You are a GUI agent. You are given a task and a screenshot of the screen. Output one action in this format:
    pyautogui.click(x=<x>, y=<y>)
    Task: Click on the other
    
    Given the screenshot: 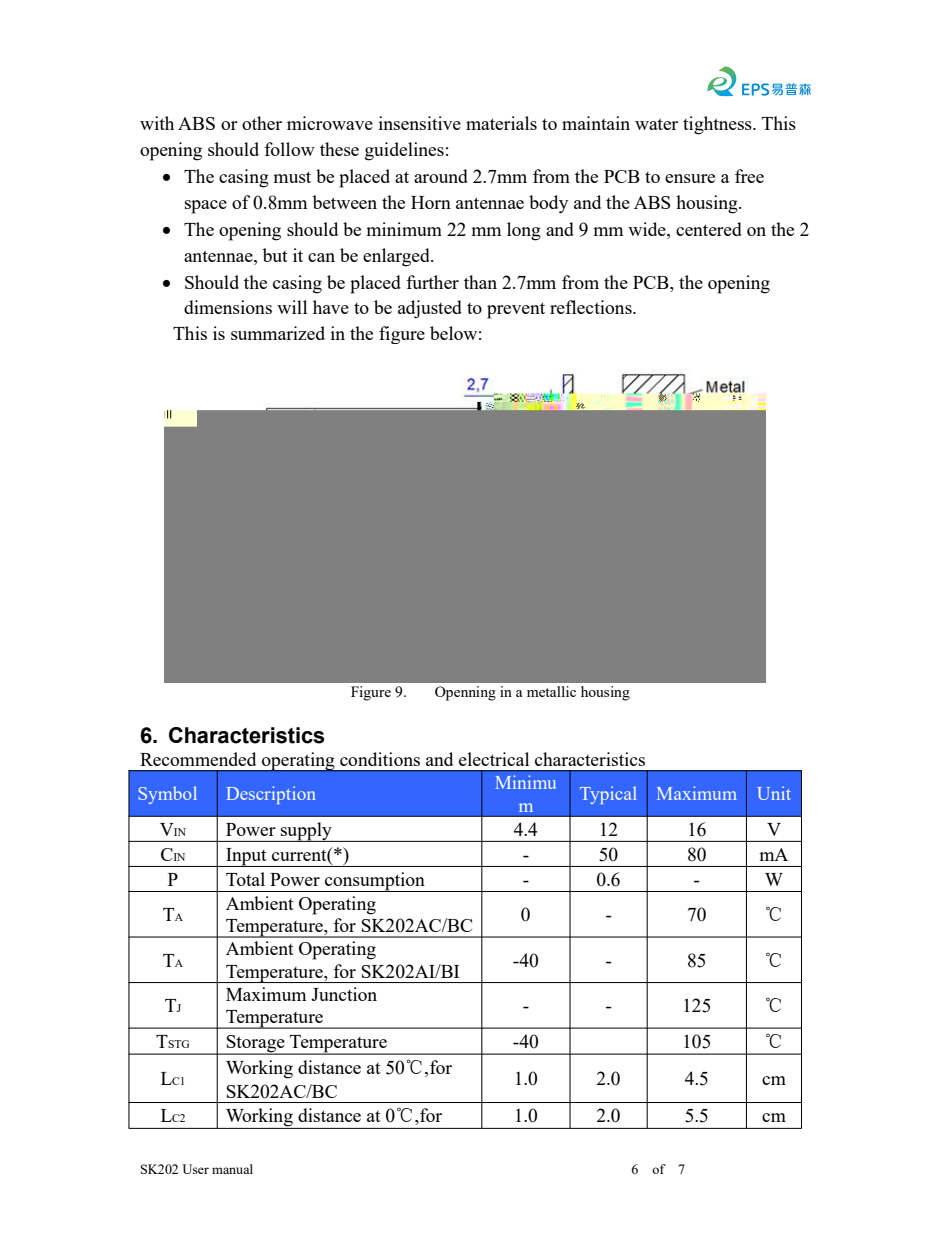 What is the action you would take?
    pyautogui.click(x=262, y=123)
